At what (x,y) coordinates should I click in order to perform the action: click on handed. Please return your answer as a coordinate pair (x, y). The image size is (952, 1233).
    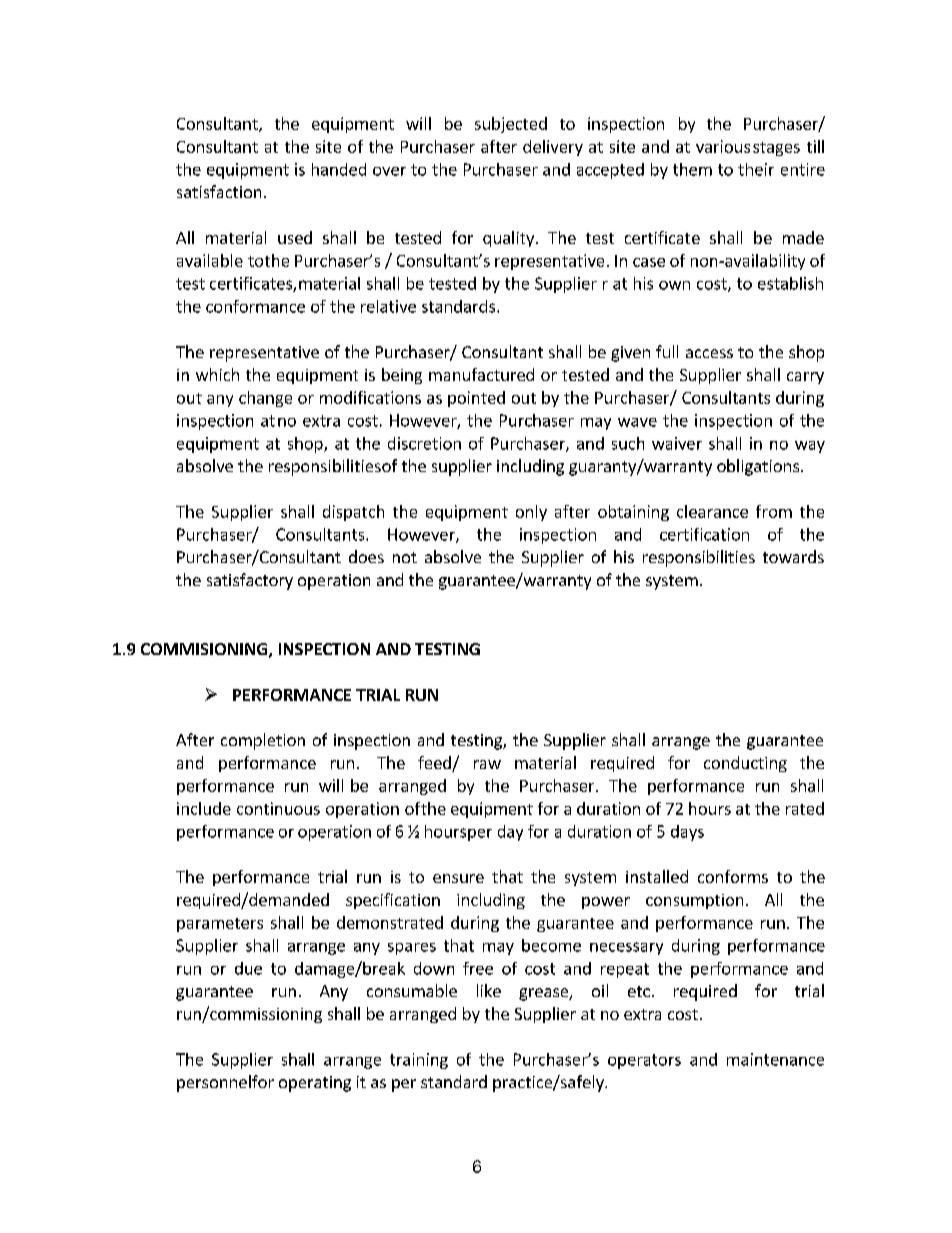
    Looking at the image, I should click on (339, 169).
